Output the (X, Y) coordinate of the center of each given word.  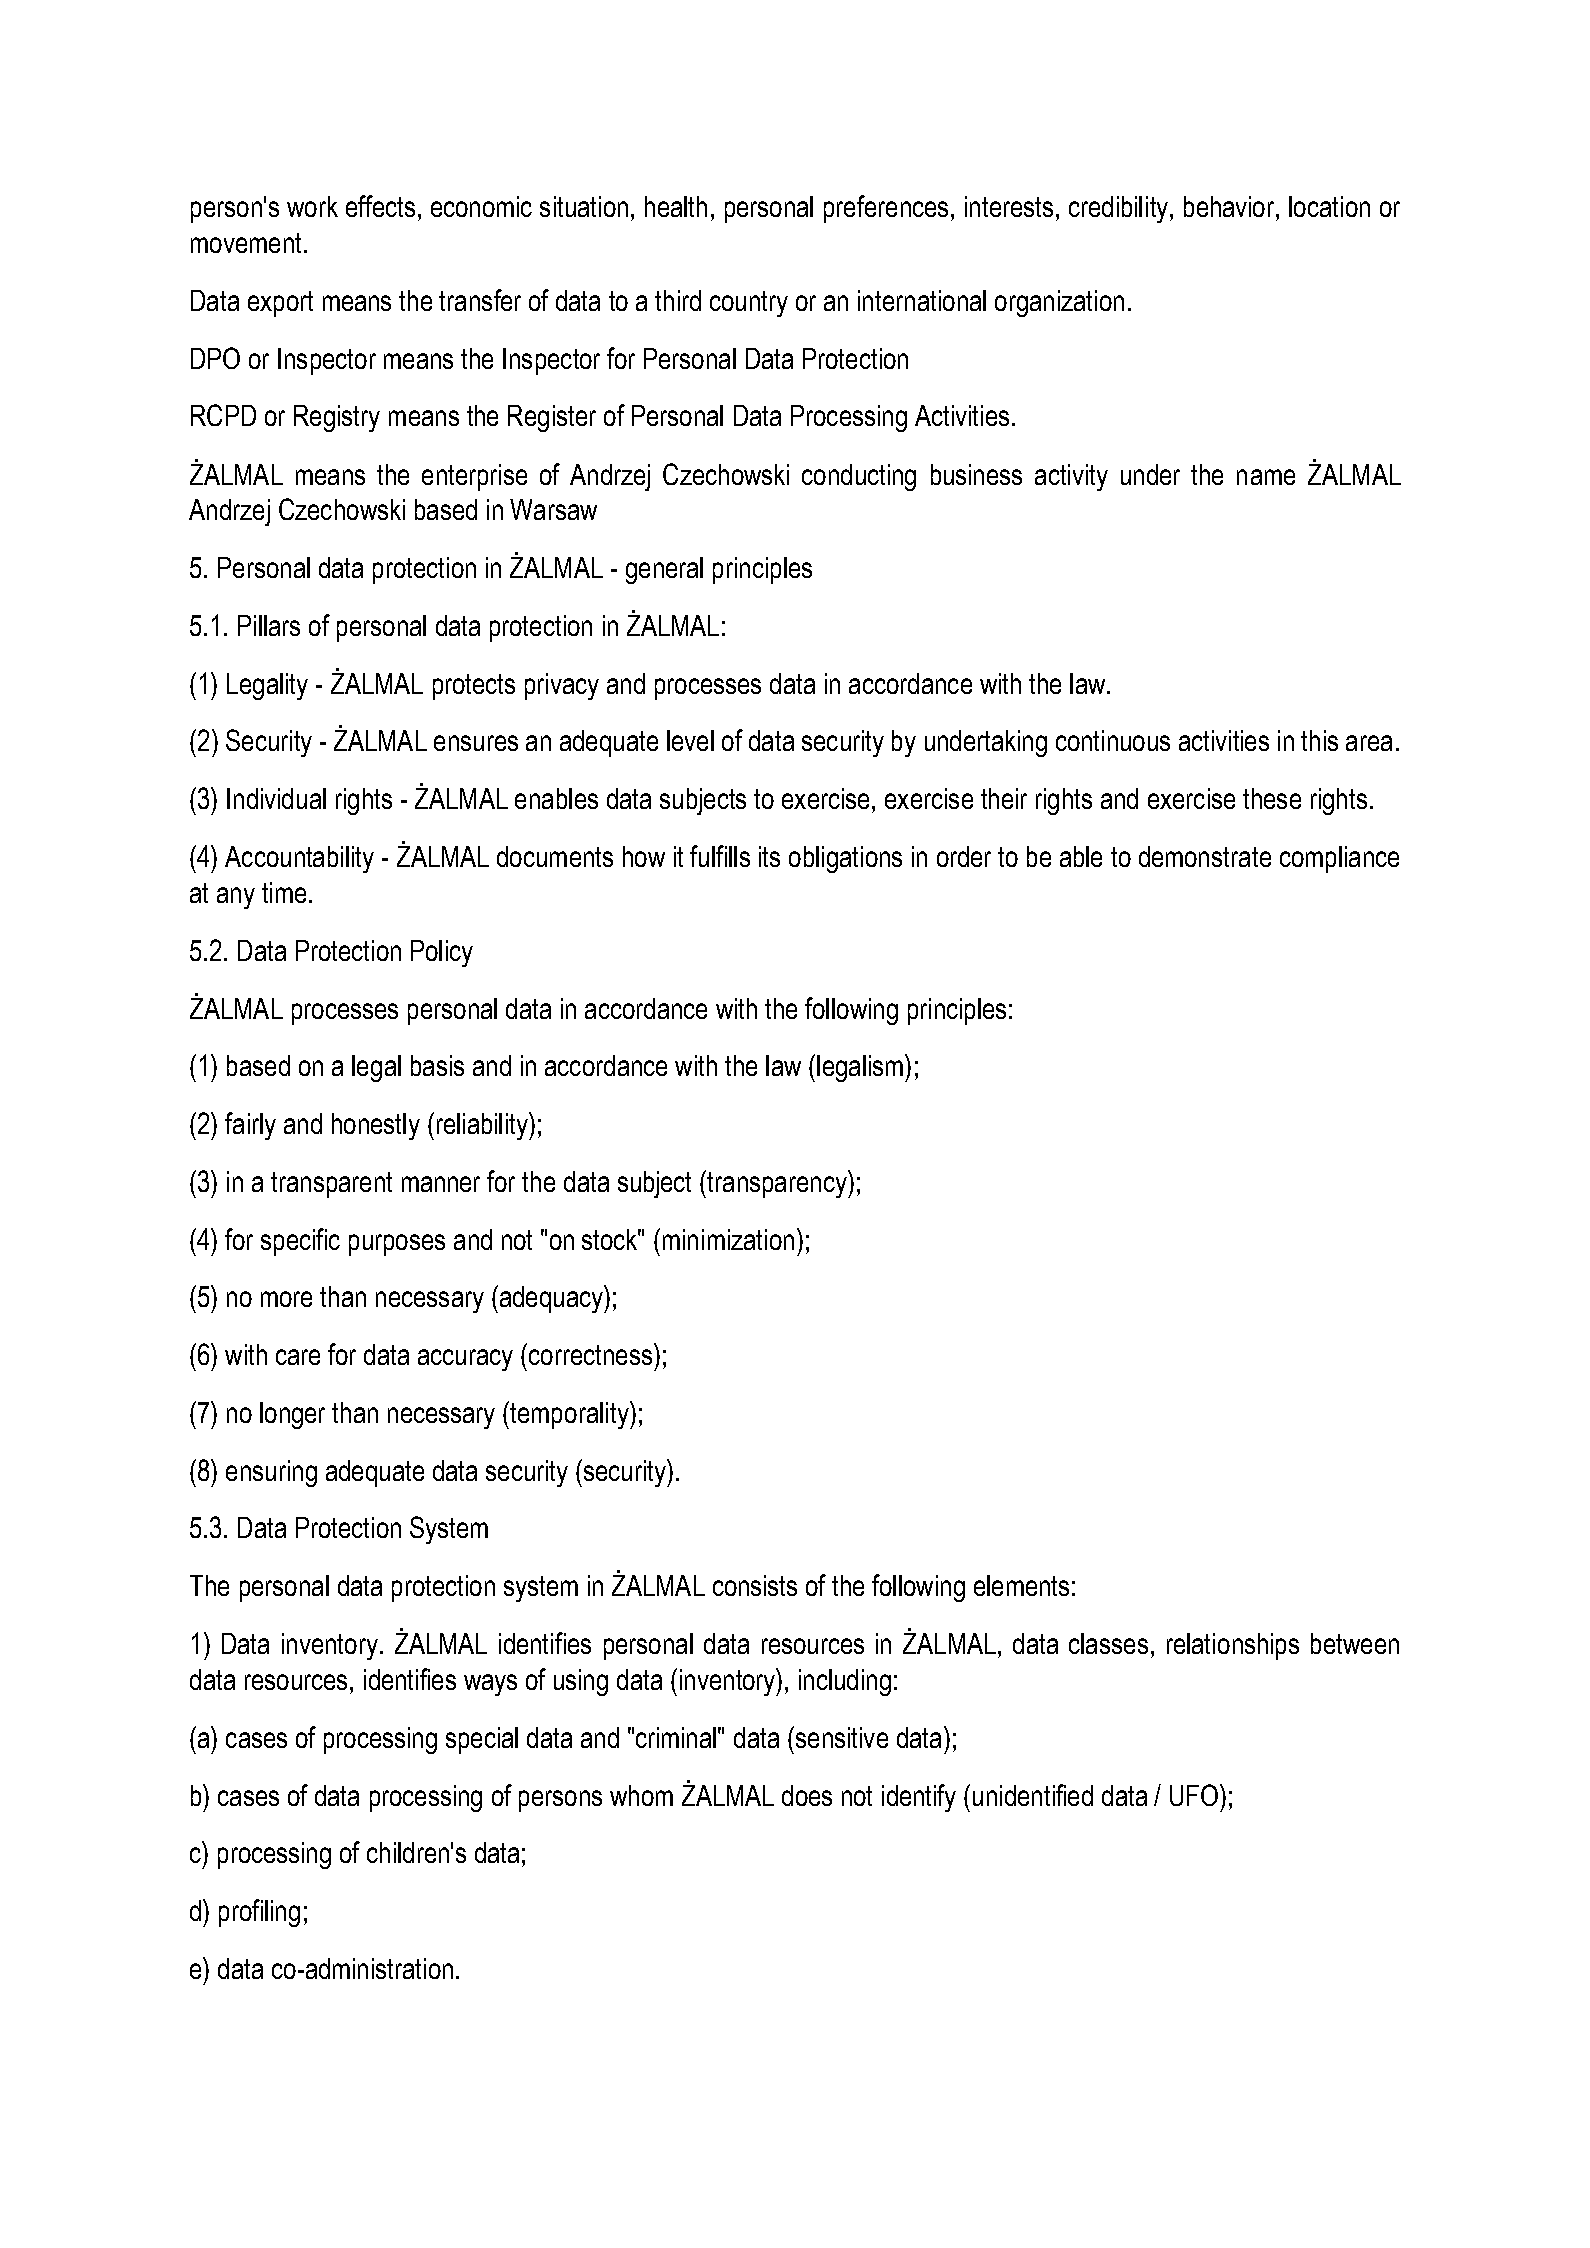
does (807, 1795)
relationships (1233, 1646)
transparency (778, 1184)
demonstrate (1205, 856)
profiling (259, 1913)
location (1329, 206)
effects (380, 206)
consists (755, 1585)
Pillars (269, 625)
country (749, 304)
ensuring (271, 1473)
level (690, 740)
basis (437, 1065)
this (1319, 740)
